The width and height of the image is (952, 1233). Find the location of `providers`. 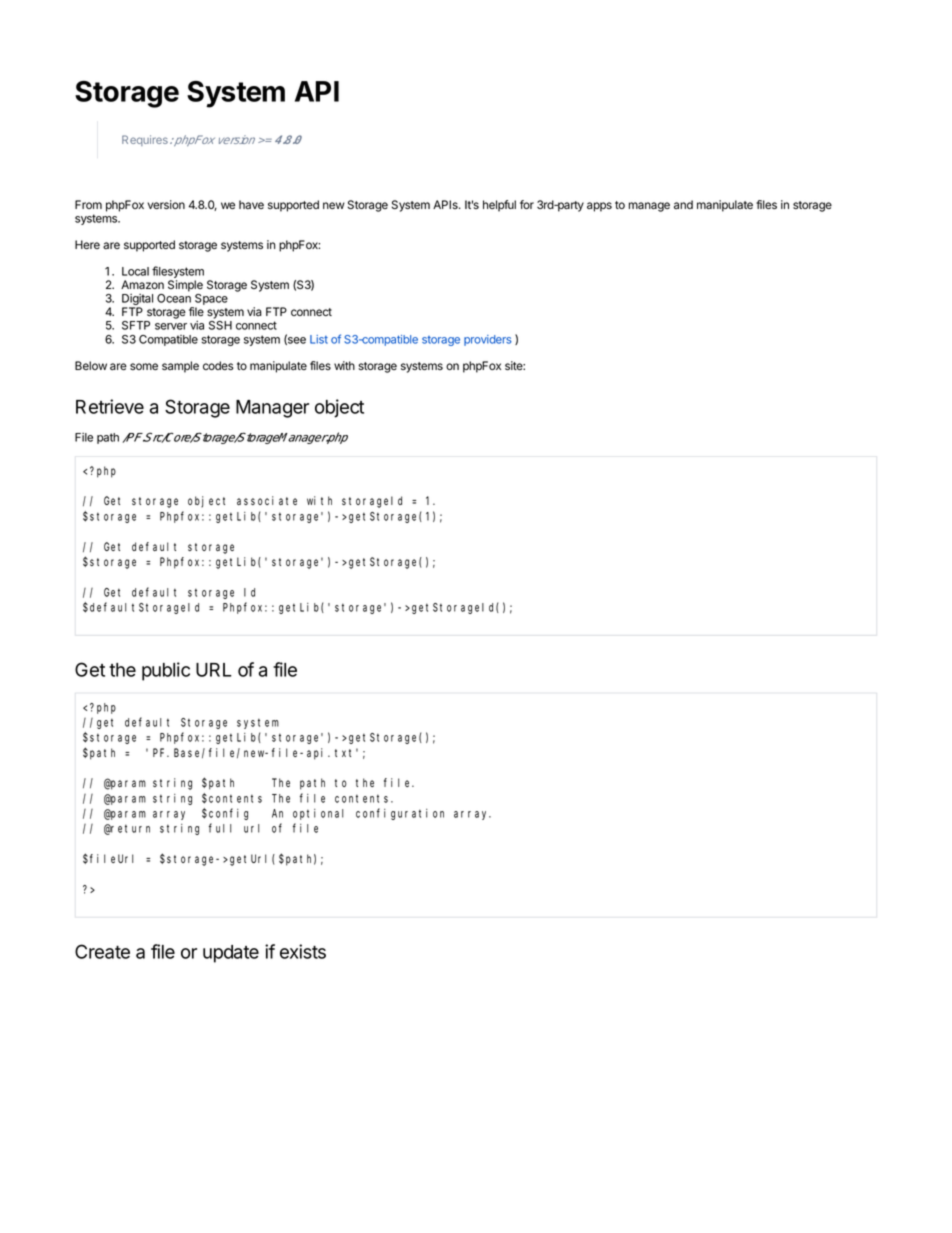

providers is located at coordinates (488, 340).
